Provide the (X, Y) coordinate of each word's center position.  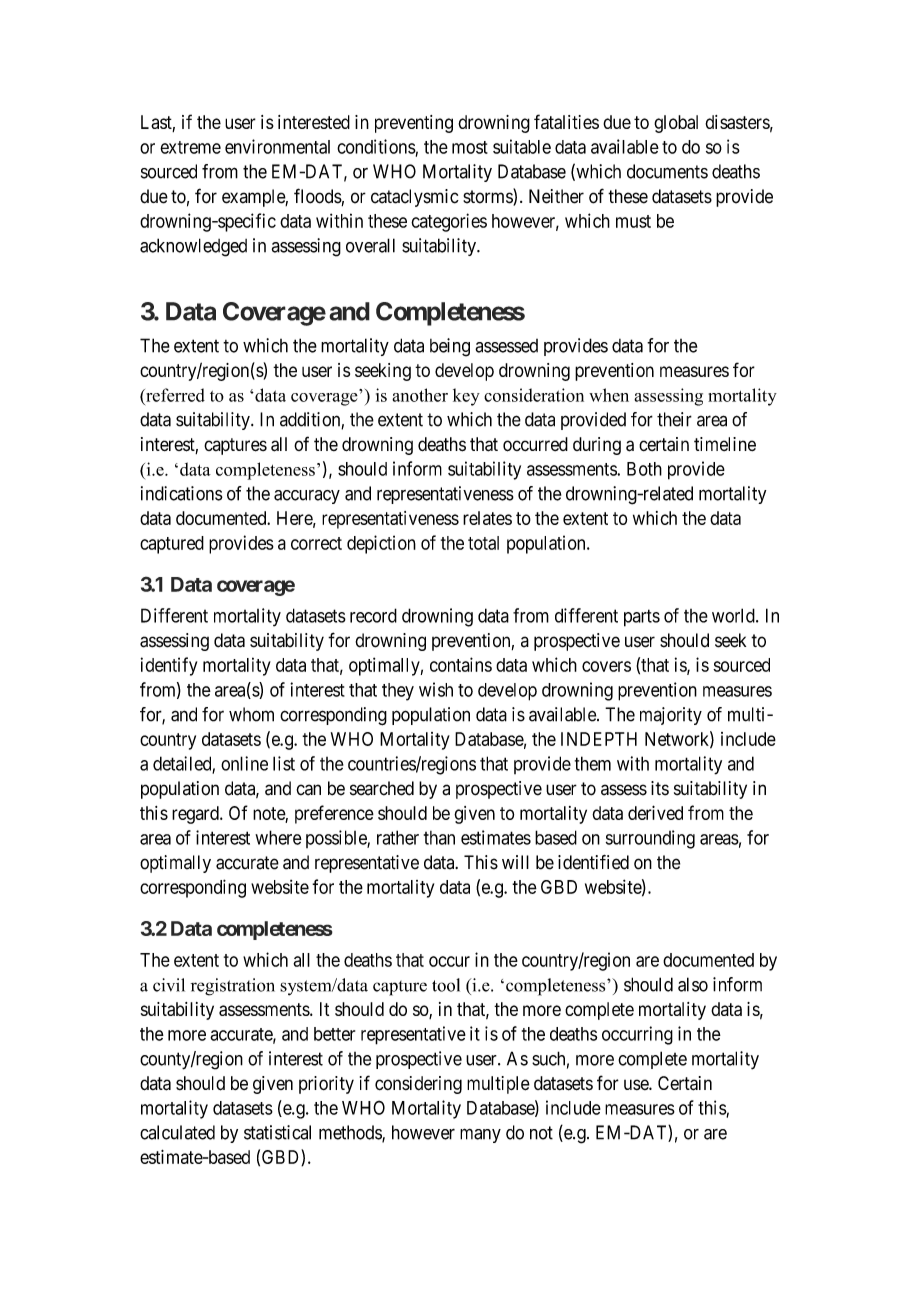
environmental (277, 146)
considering (418, 1085)
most (470, 147)
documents (667, 171)
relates (487, 518)
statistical (277, 1132)
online (244, 763)
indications (182, 493)
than (439, 838)
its (660, 788)
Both (644, 469)
